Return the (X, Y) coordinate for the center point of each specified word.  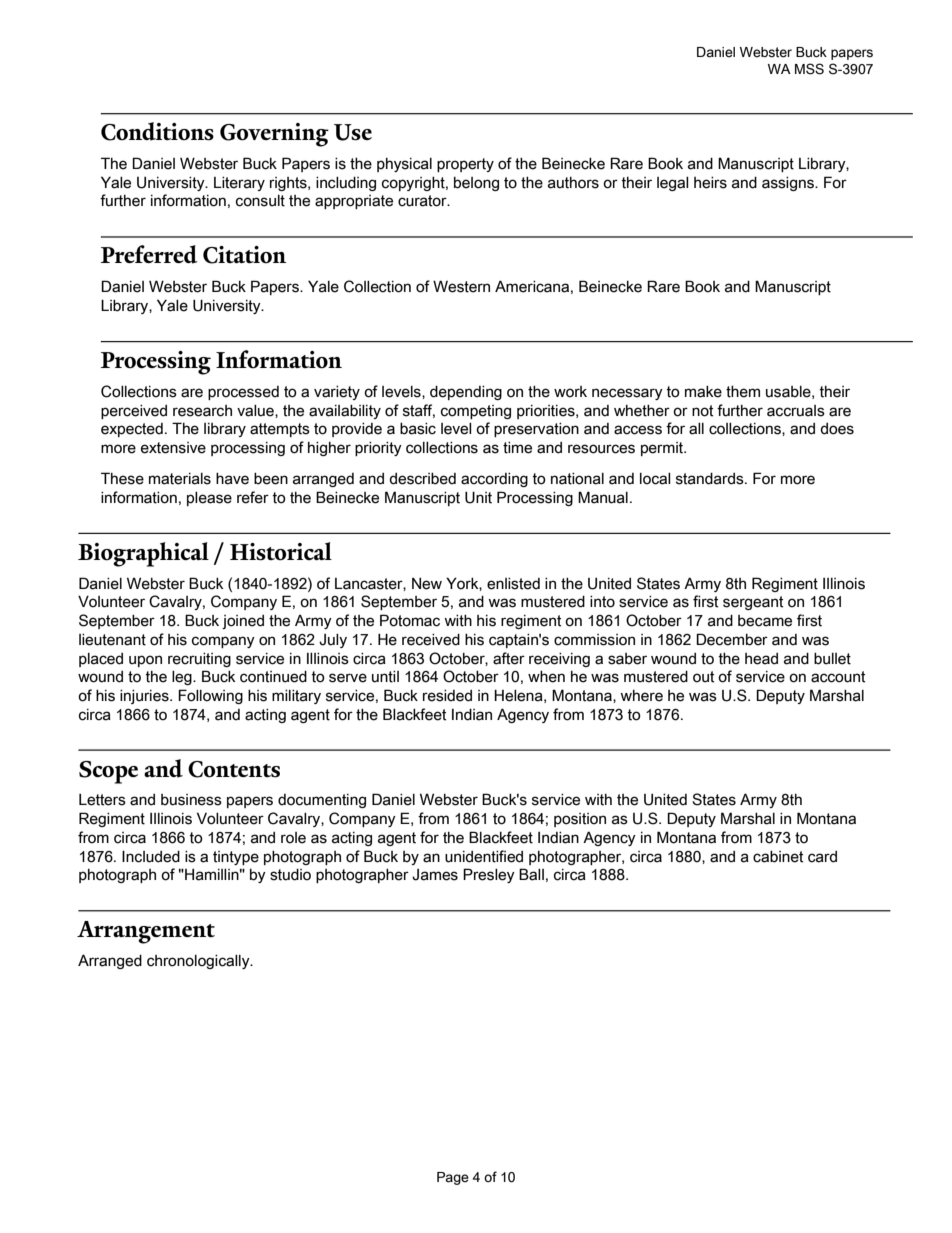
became (765, 621)
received (431, 640)
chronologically (199, 962)
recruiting (199, 660)
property (465, 165)
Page (453, 1178)
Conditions (157, 131)
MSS (809, 69)
